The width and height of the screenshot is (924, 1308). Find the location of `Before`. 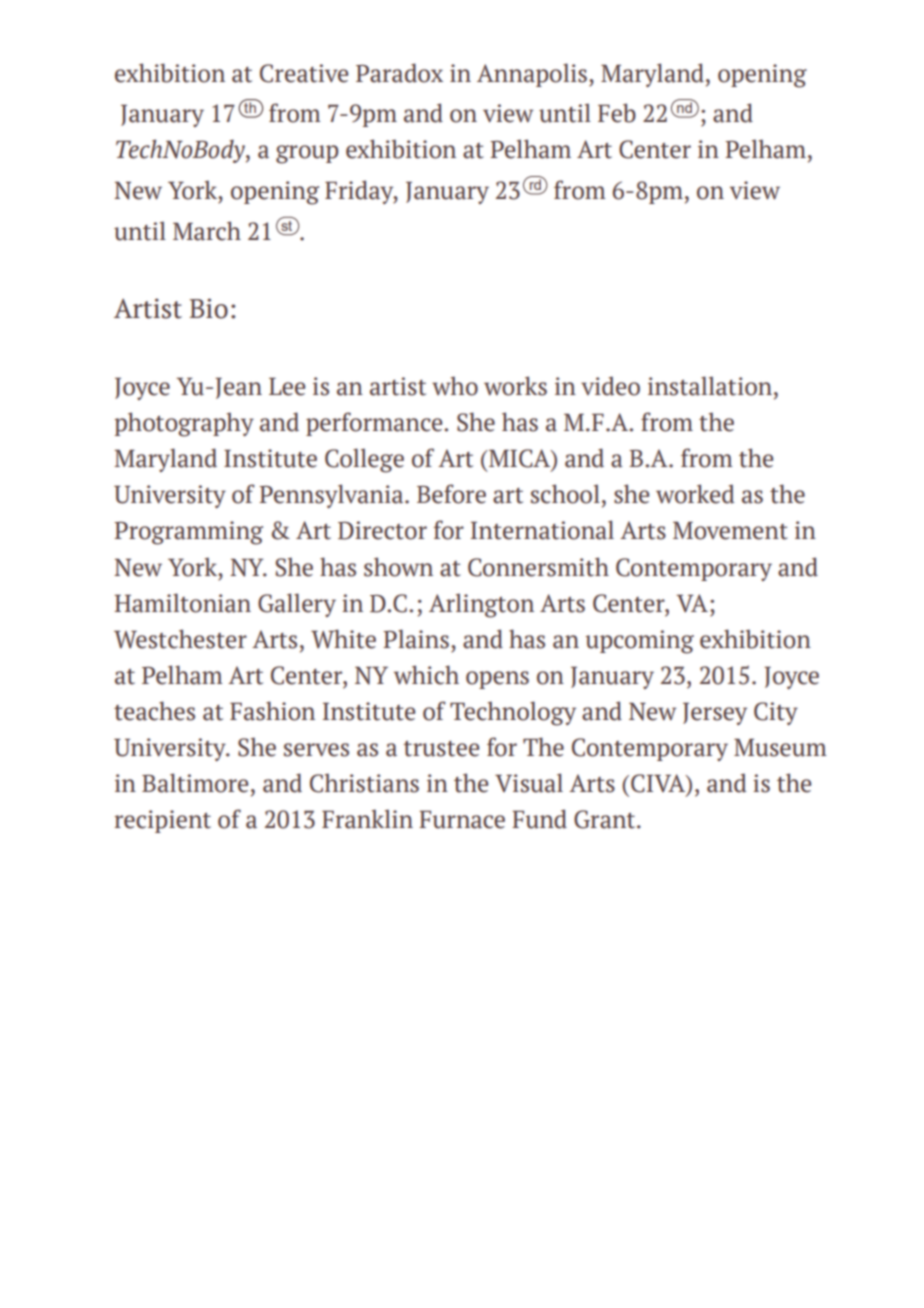

Before is located at coordinates (451, 494).
